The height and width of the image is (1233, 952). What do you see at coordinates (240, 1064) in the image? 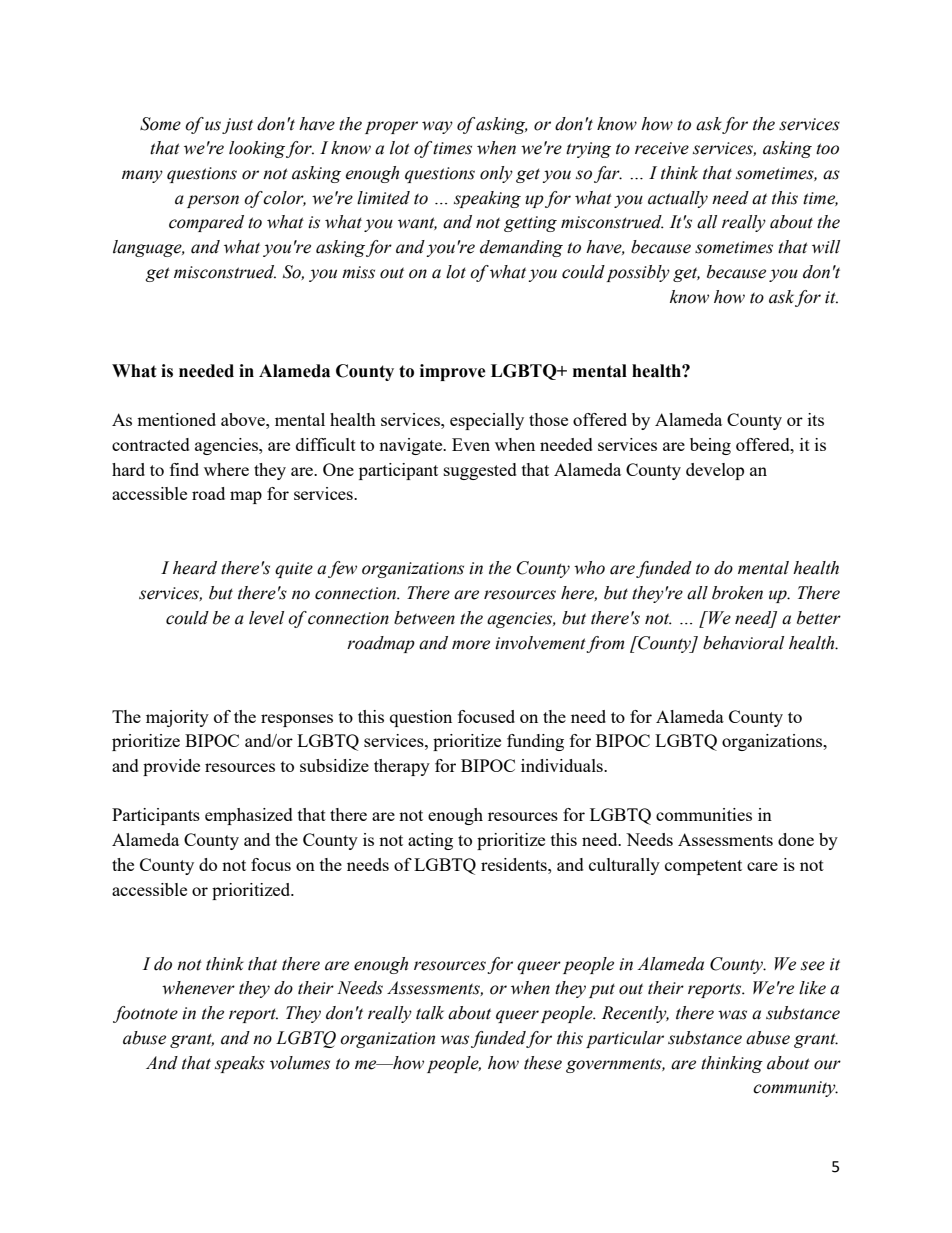
I see `speaks` at bounding box center [240, 1064].
